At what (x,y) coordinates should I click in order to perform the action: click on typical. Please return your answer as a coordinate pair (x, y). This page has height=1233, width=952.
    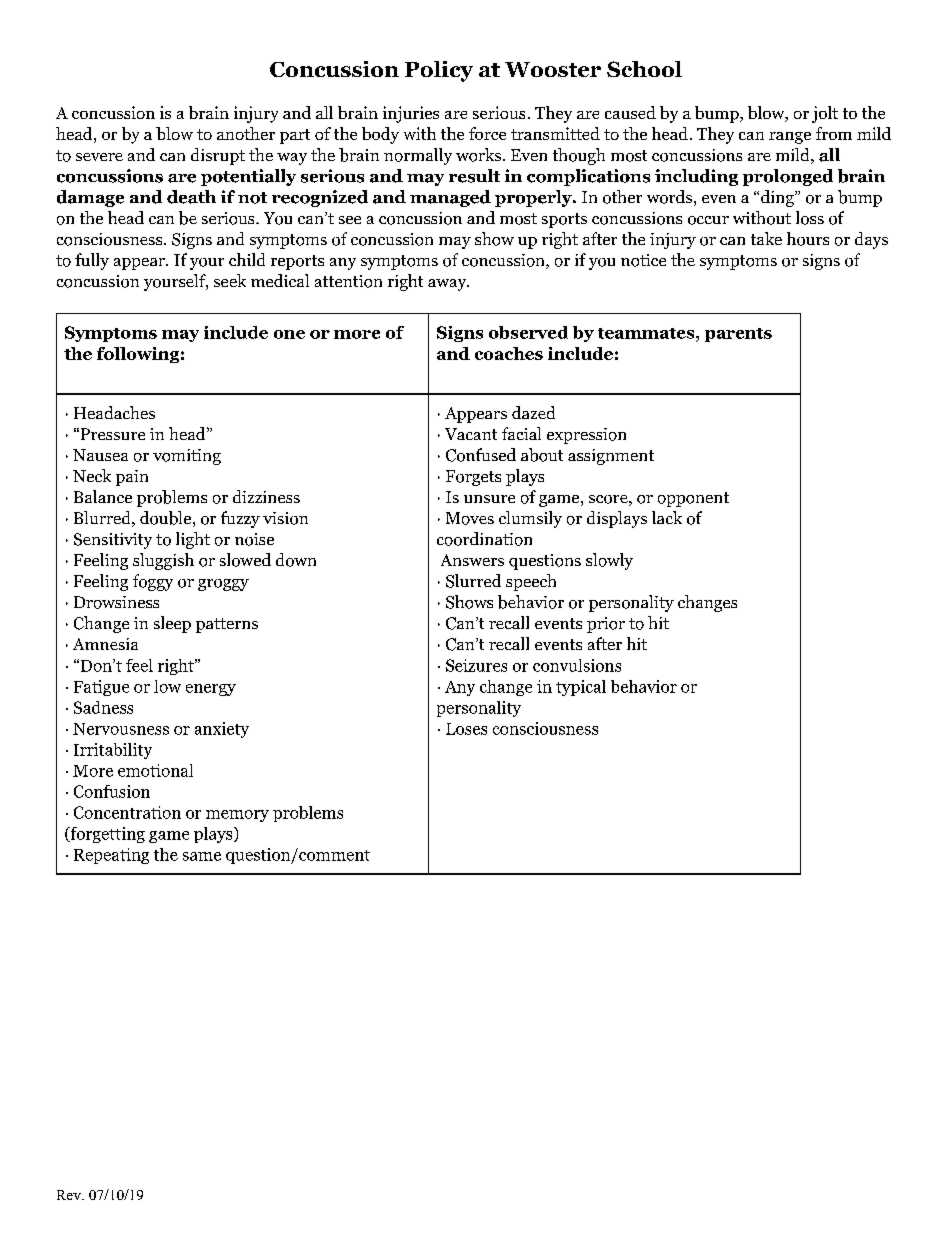
    Looking at the image, I should click on (581, 688).
